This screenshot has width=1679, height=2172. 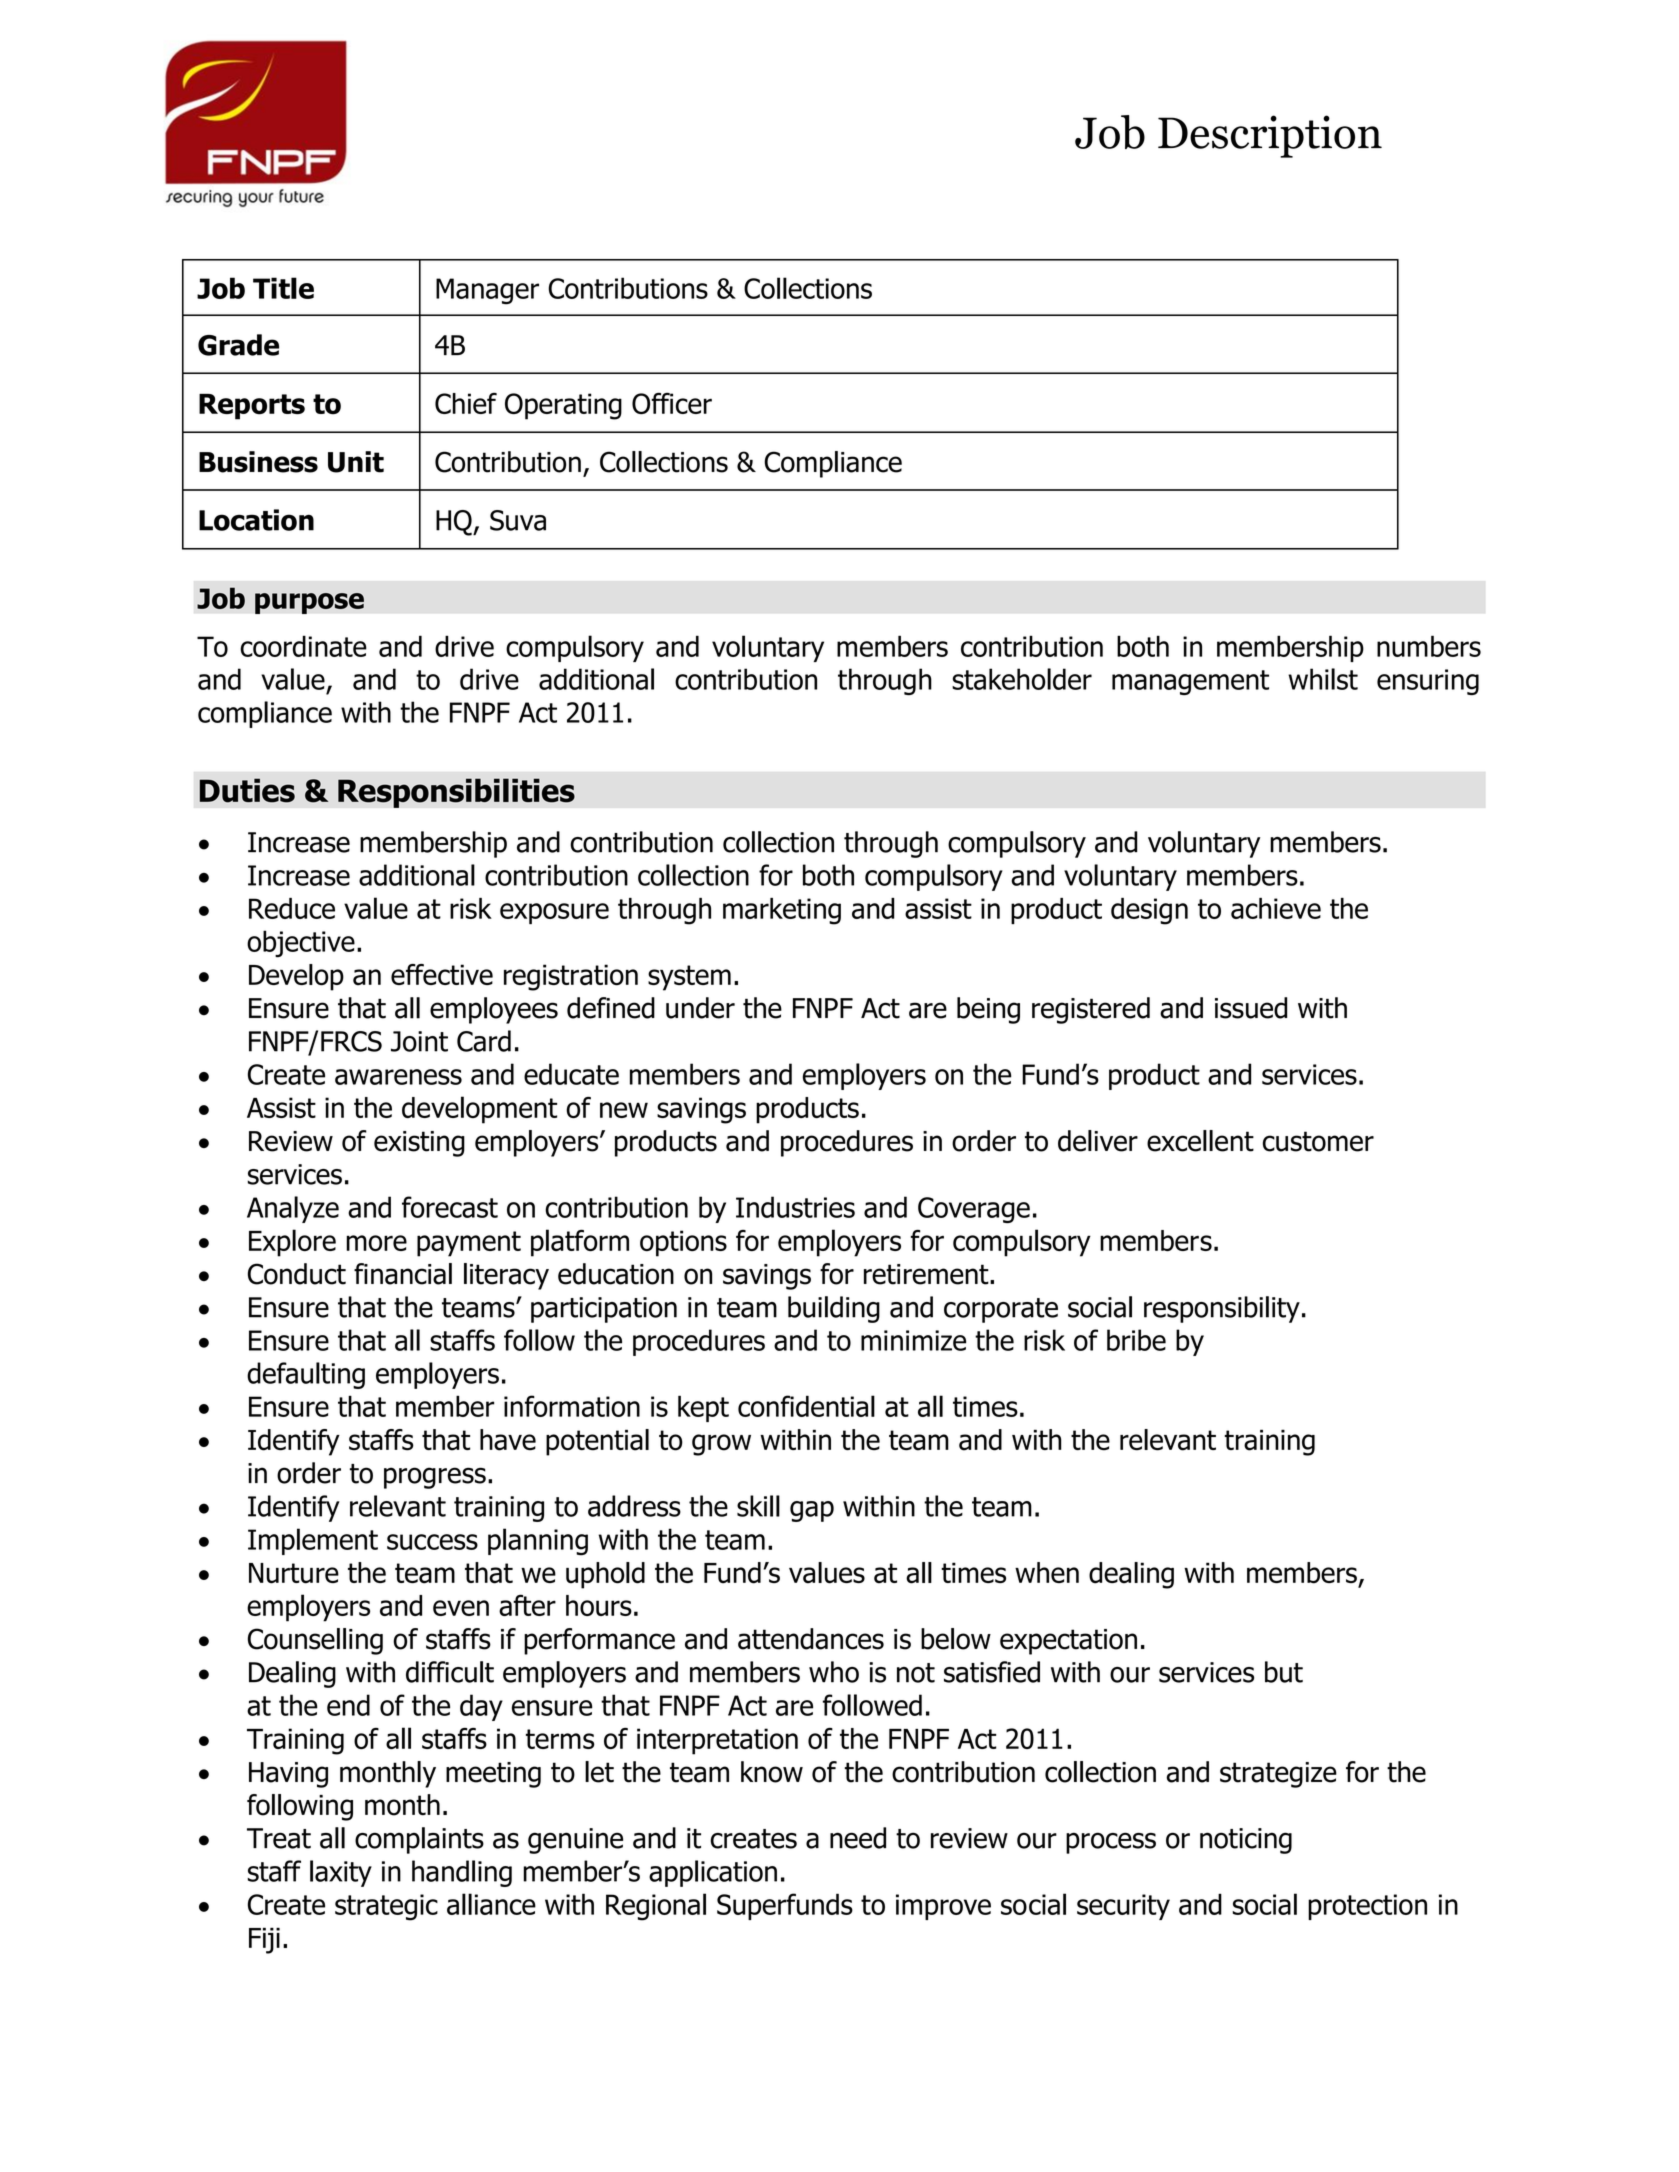 I want to click on Title, so click(x=283, y=288).
